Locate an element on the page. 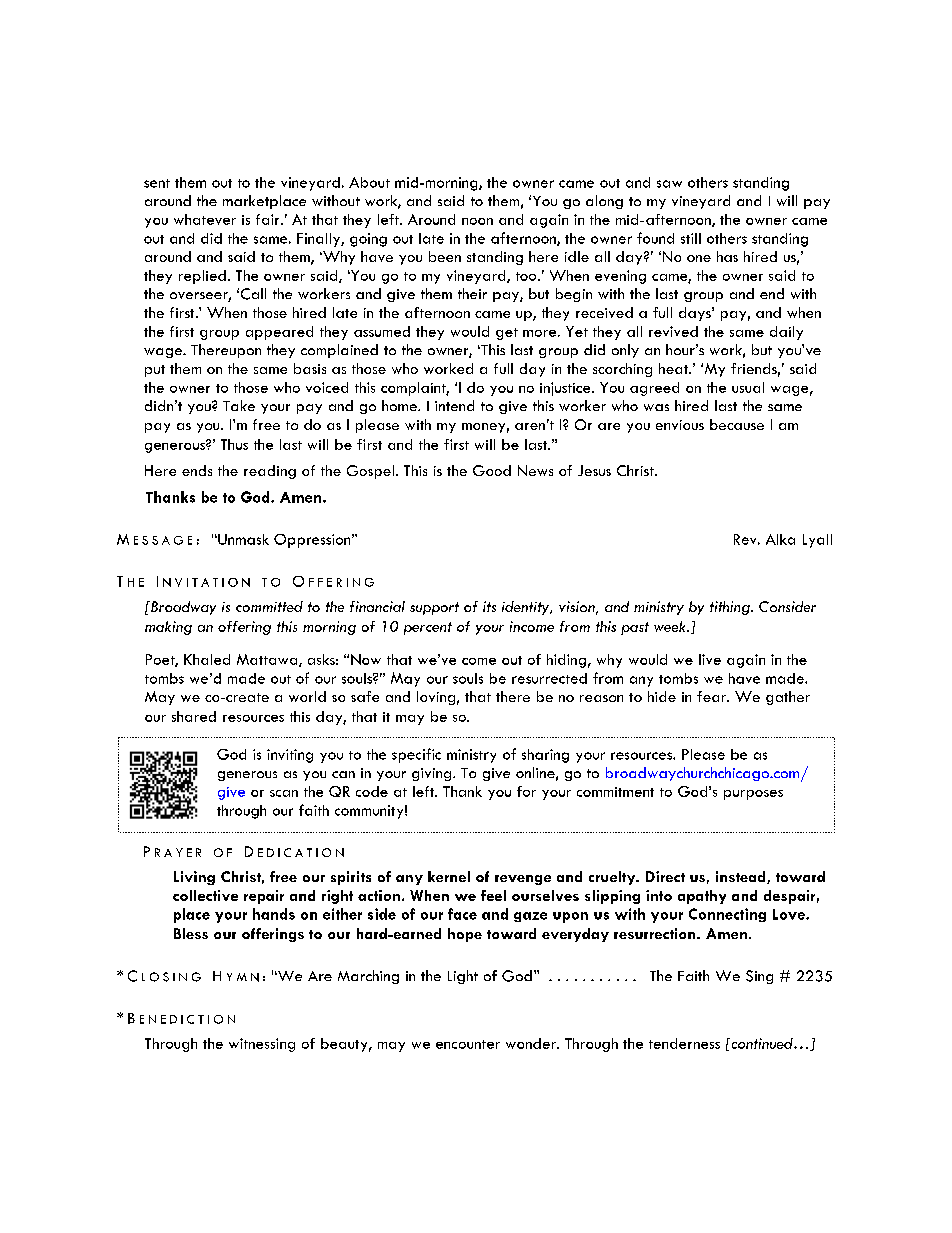 The width and height of the page is (952, 1233). still is located at coordinates (691, 238).
